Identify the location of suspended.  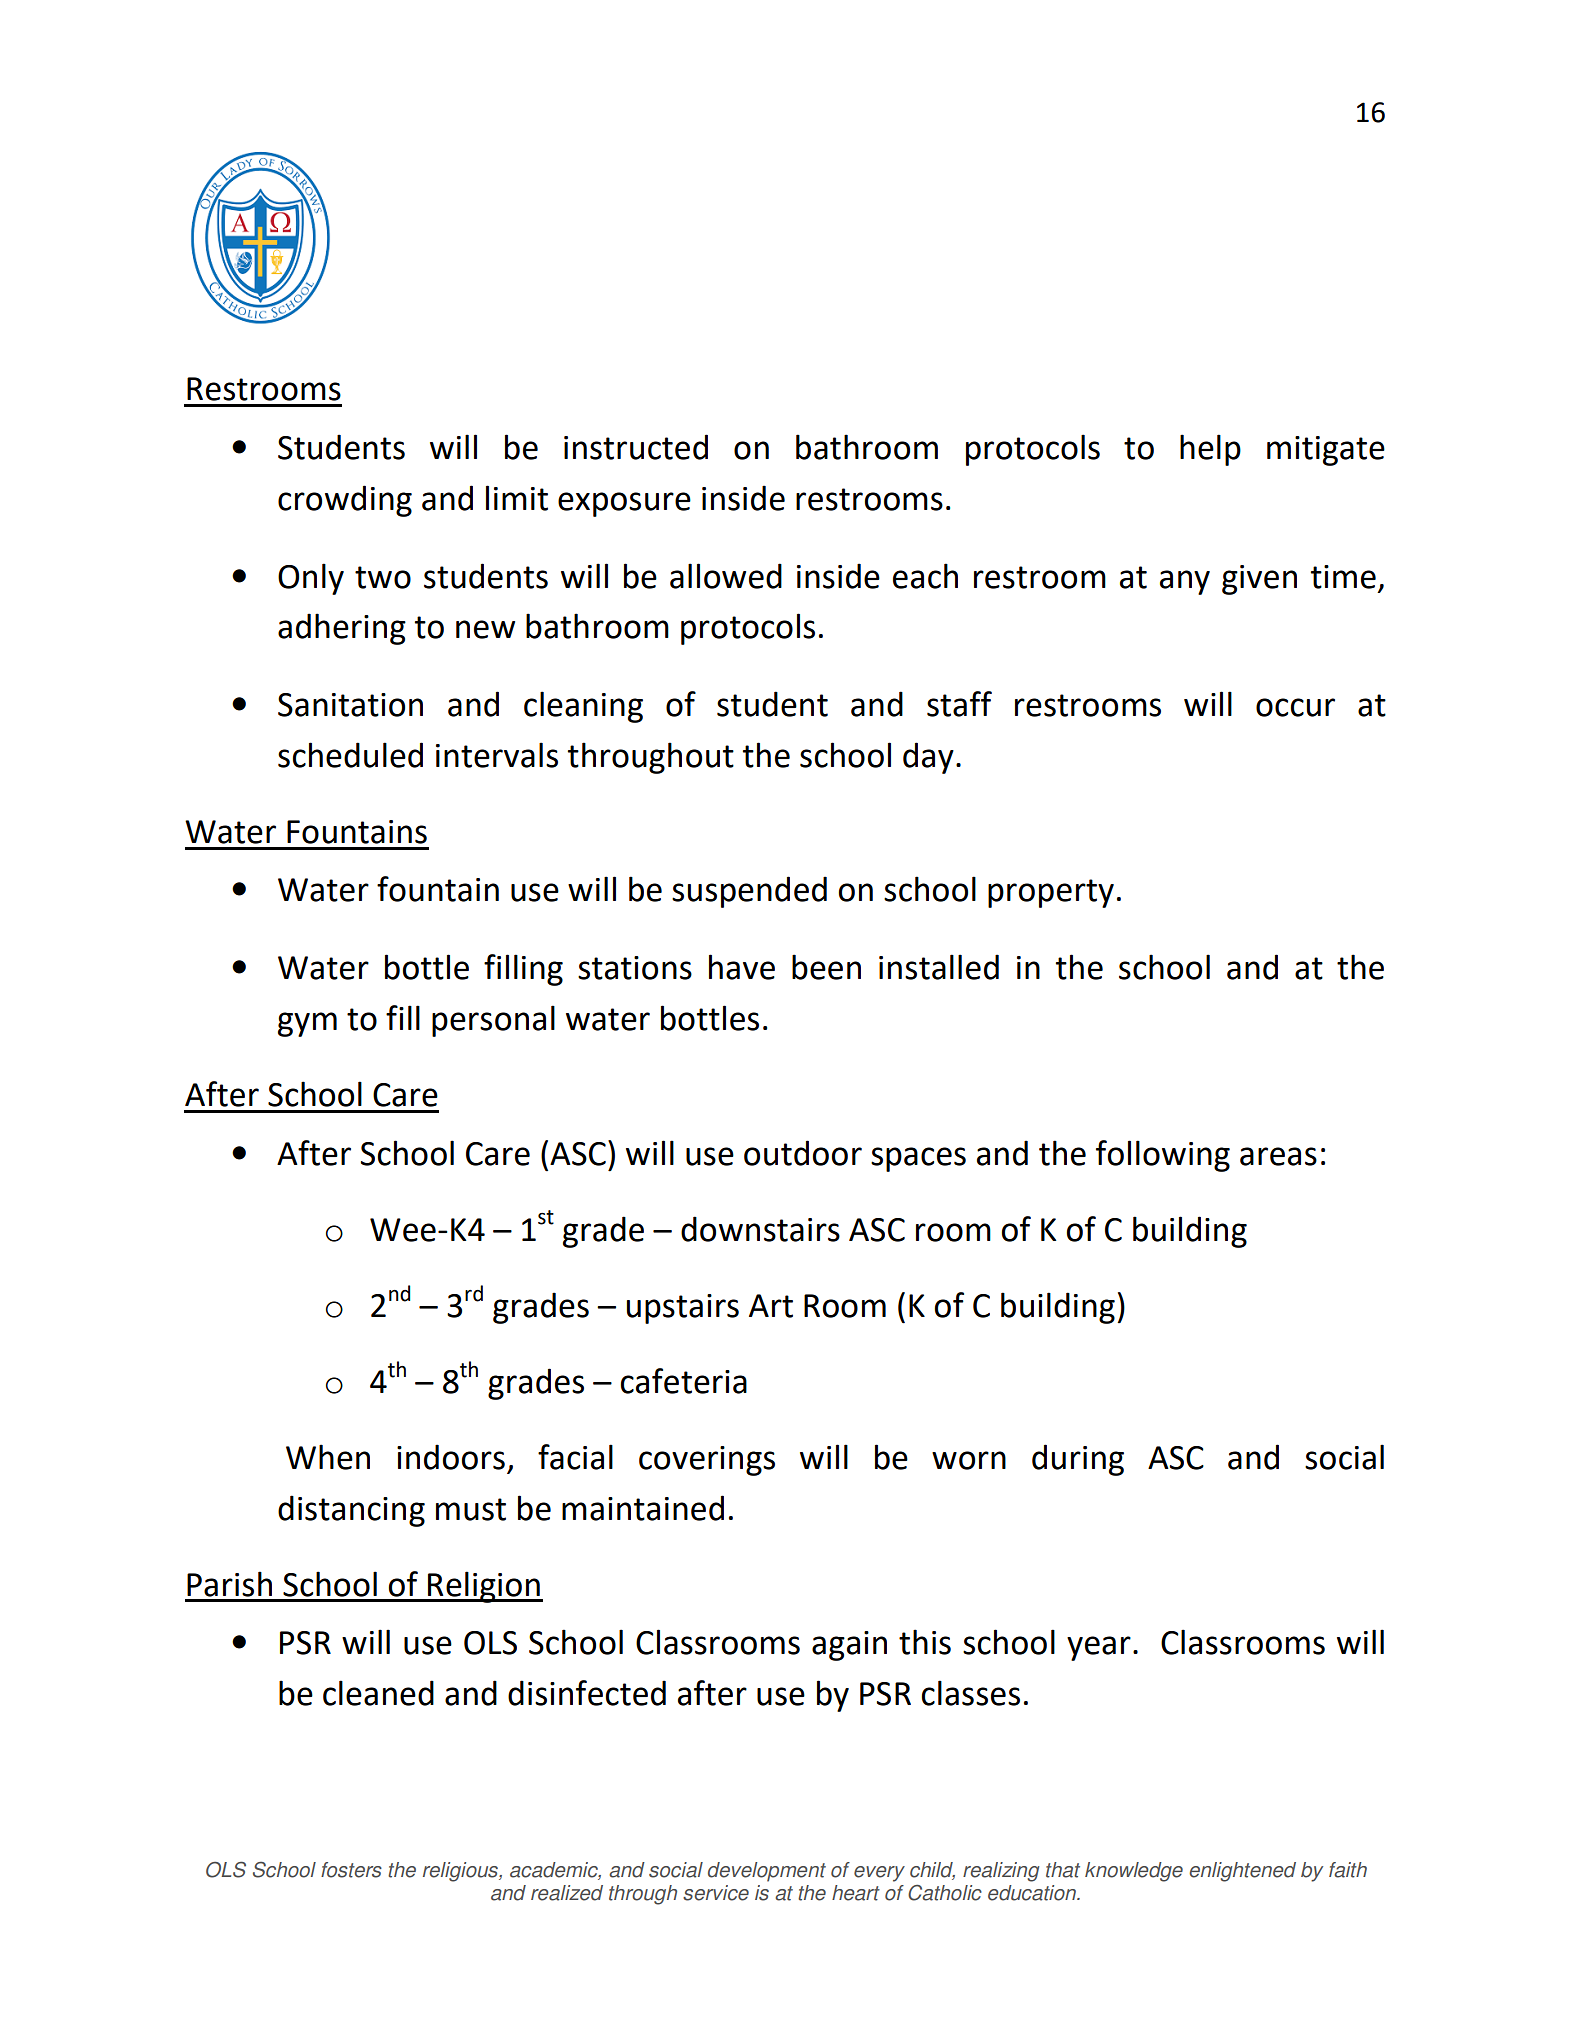
(749, 892).
